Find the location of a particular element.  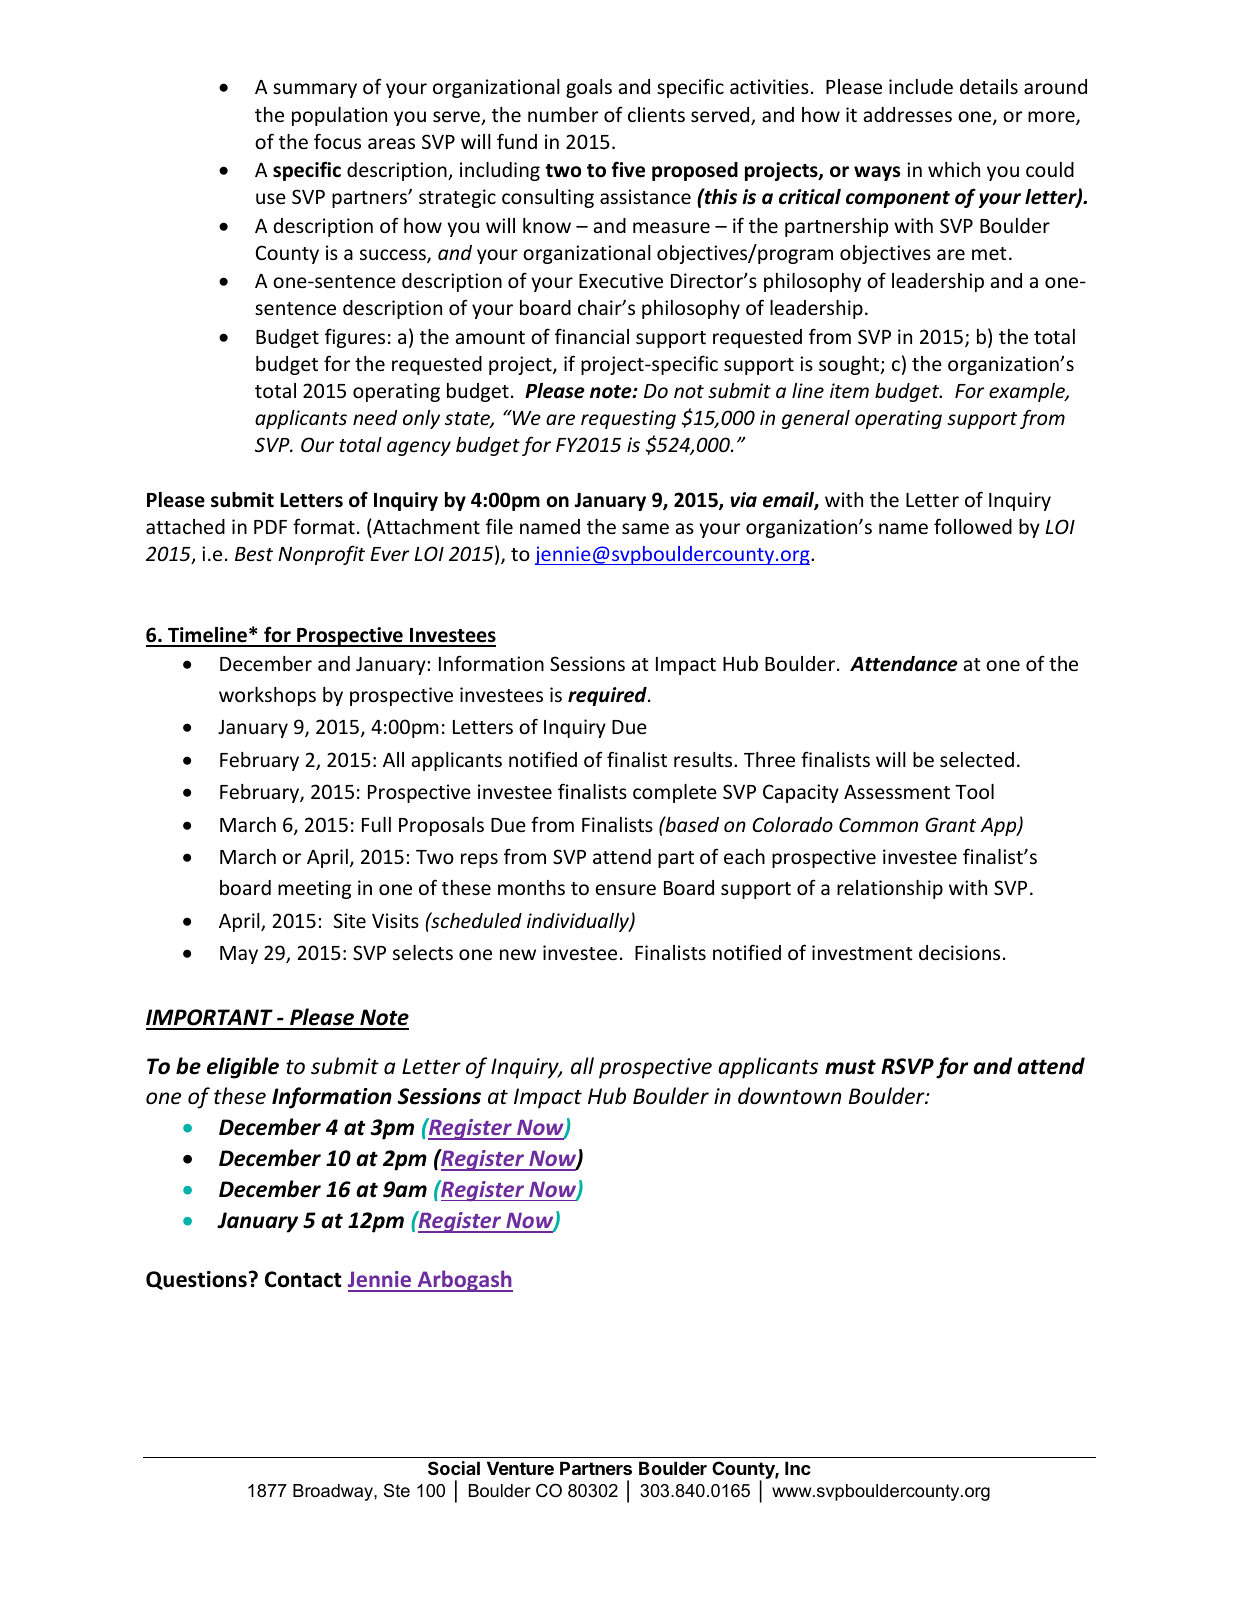

Broadway is located at coordinates (334, 1492).
